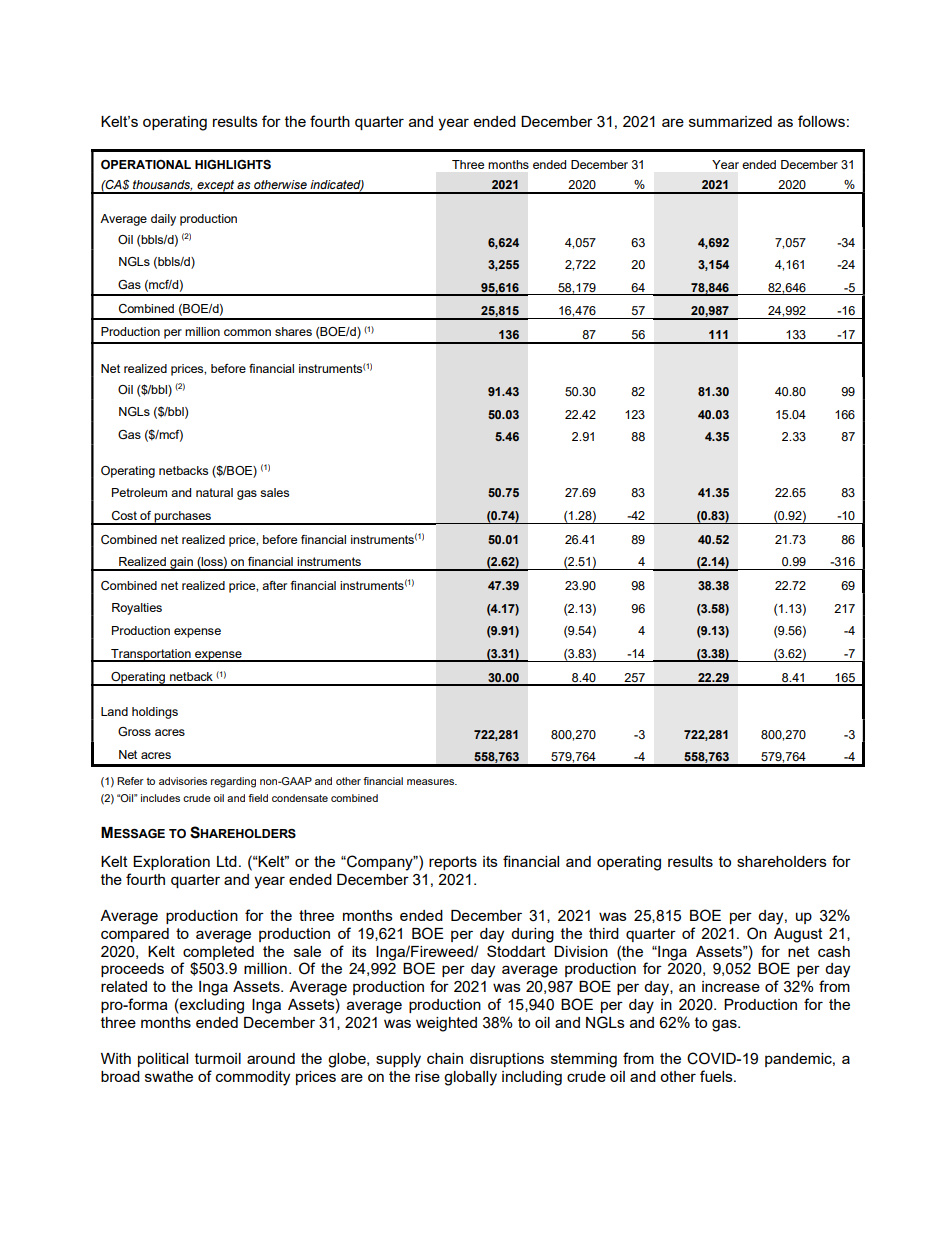  I want to click on follows, so click(821, 121).
